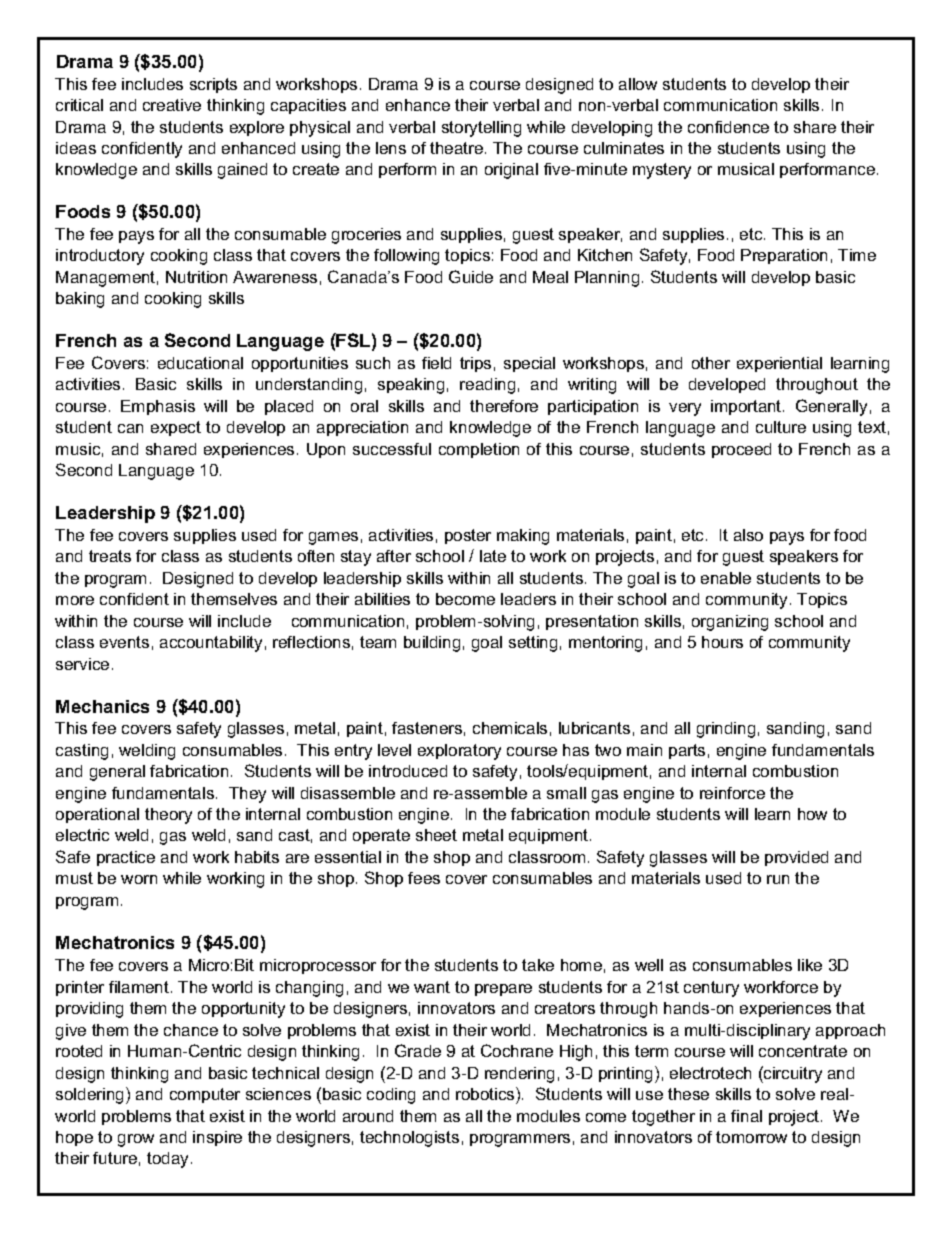  Describe the element at coordinates (728, 127) in the screenshot. I see `confidence` at that location.
